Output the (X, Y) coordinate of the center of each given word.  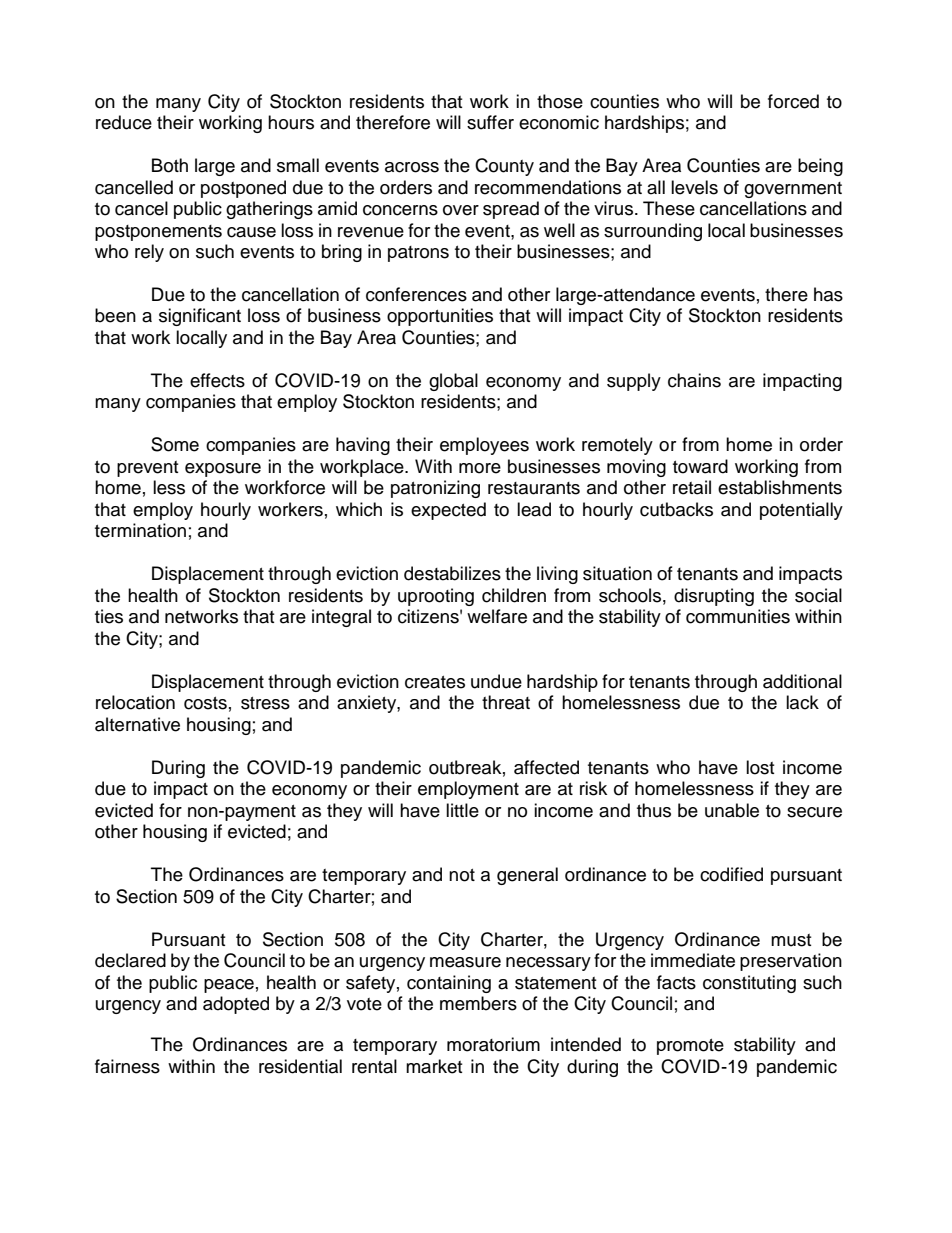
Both (170, 165)
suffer (490, 122)
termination (140, 530)
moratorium (493, 1044)
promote (690, 1047)
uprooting (436, 597)
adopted (236, 1005)
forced (793, 101)
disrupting (714, 597)
